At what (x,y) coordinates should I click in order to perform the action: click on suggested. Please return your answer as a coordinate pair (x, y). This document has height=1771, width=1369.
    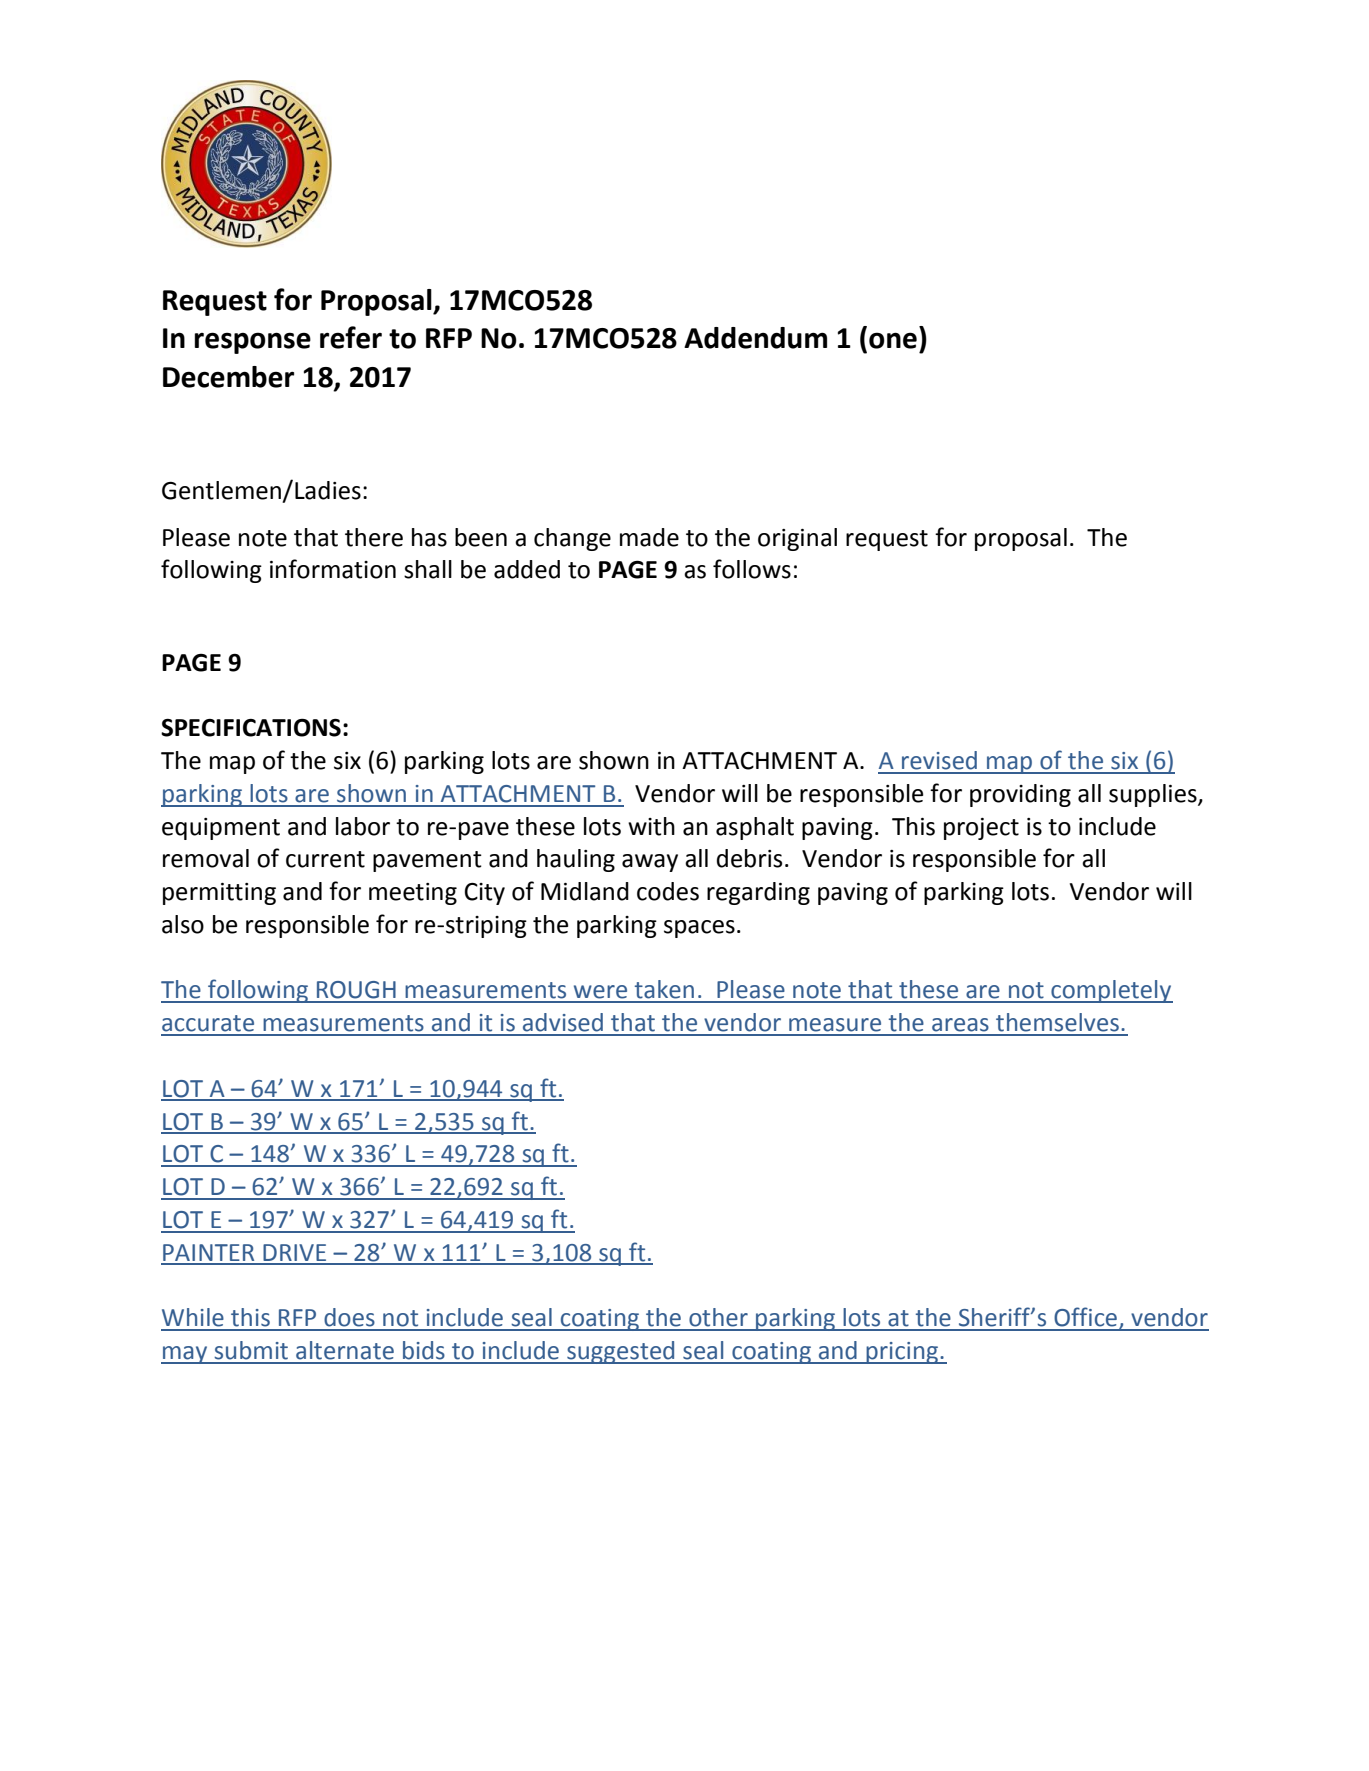
    Looking at the image, I should click on (621, 1352).
